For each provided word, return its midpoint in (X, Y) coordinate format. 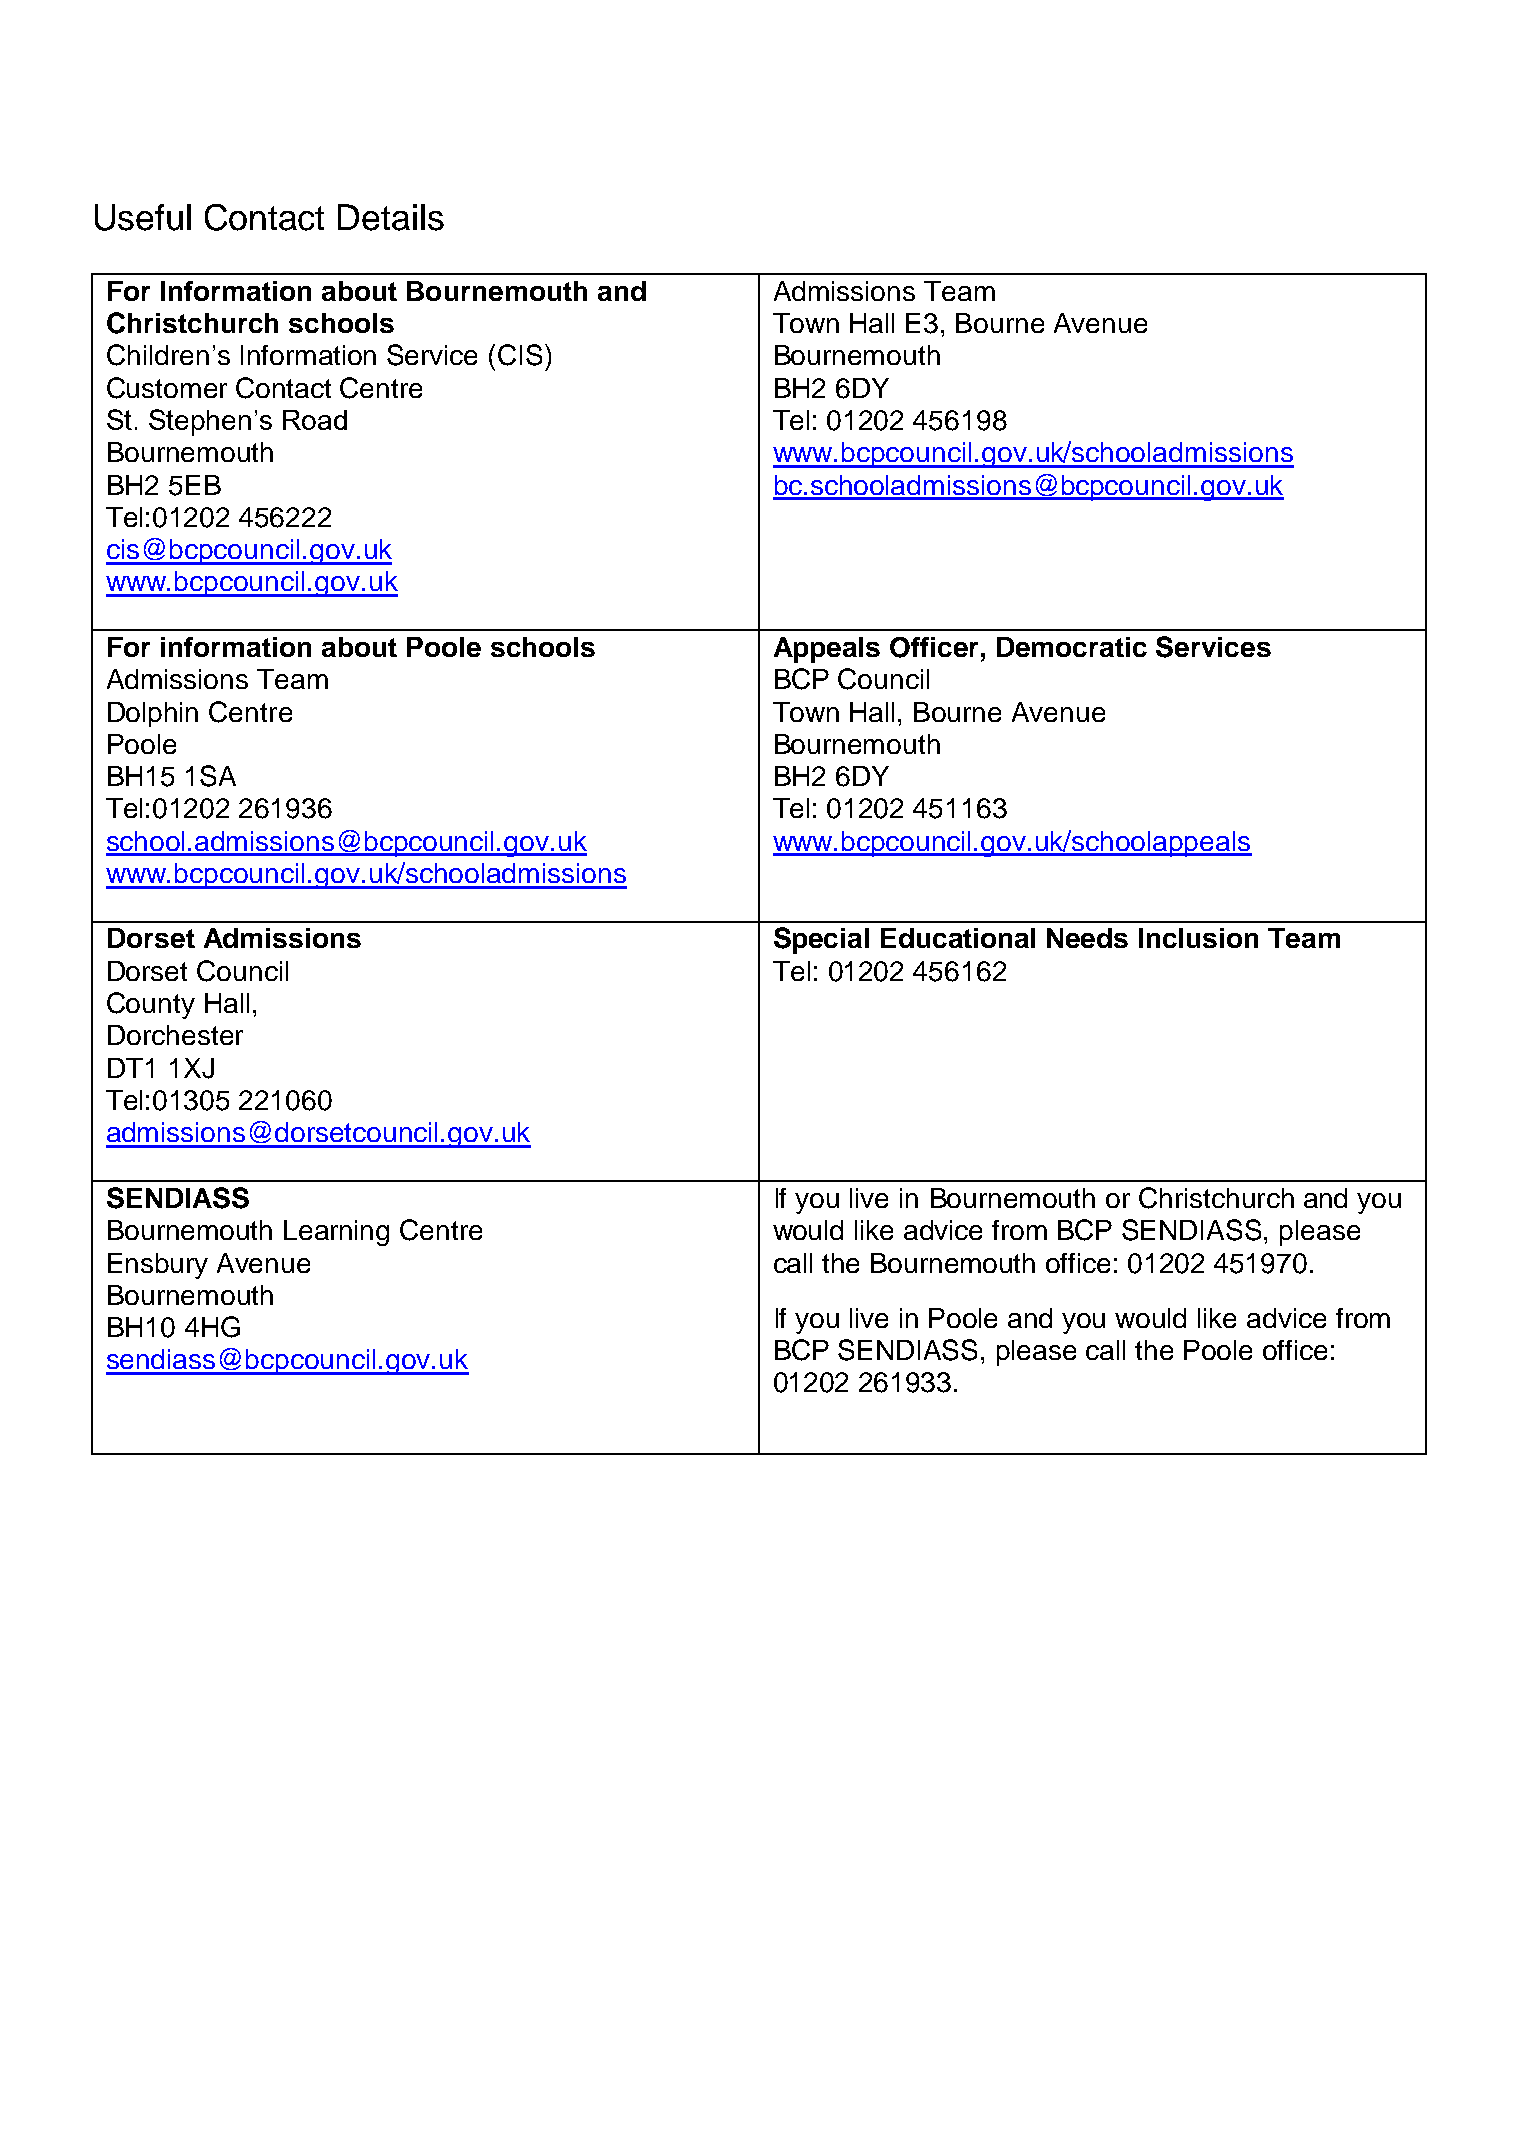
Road (315, 420)
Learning (336, 1233)
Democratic (1072, 647)
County (151, 1005)
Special (821, 940)
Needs (1087, 938)
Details (391, 217)
